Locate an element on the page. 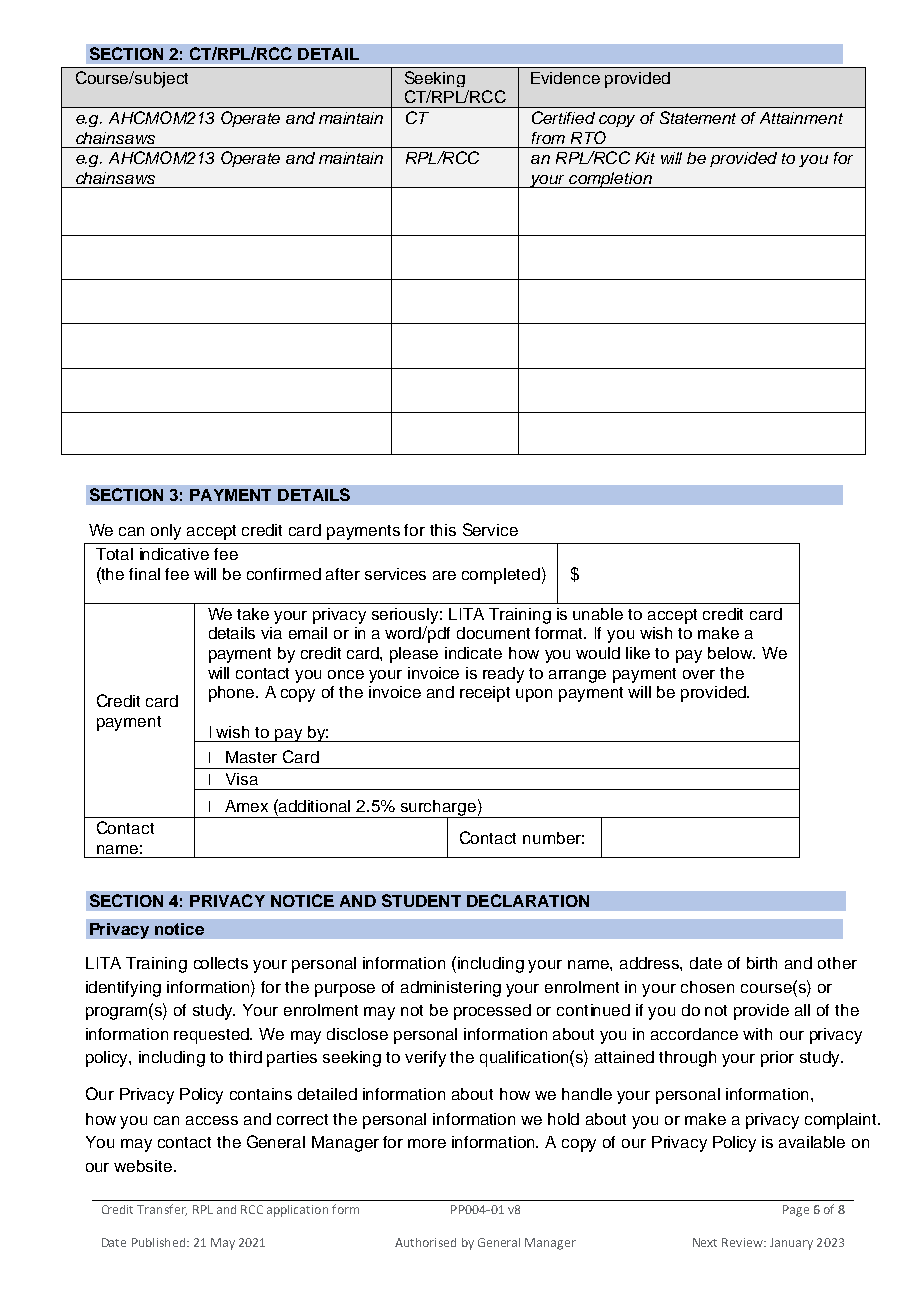  administering is located at coordinates (451, 989).
